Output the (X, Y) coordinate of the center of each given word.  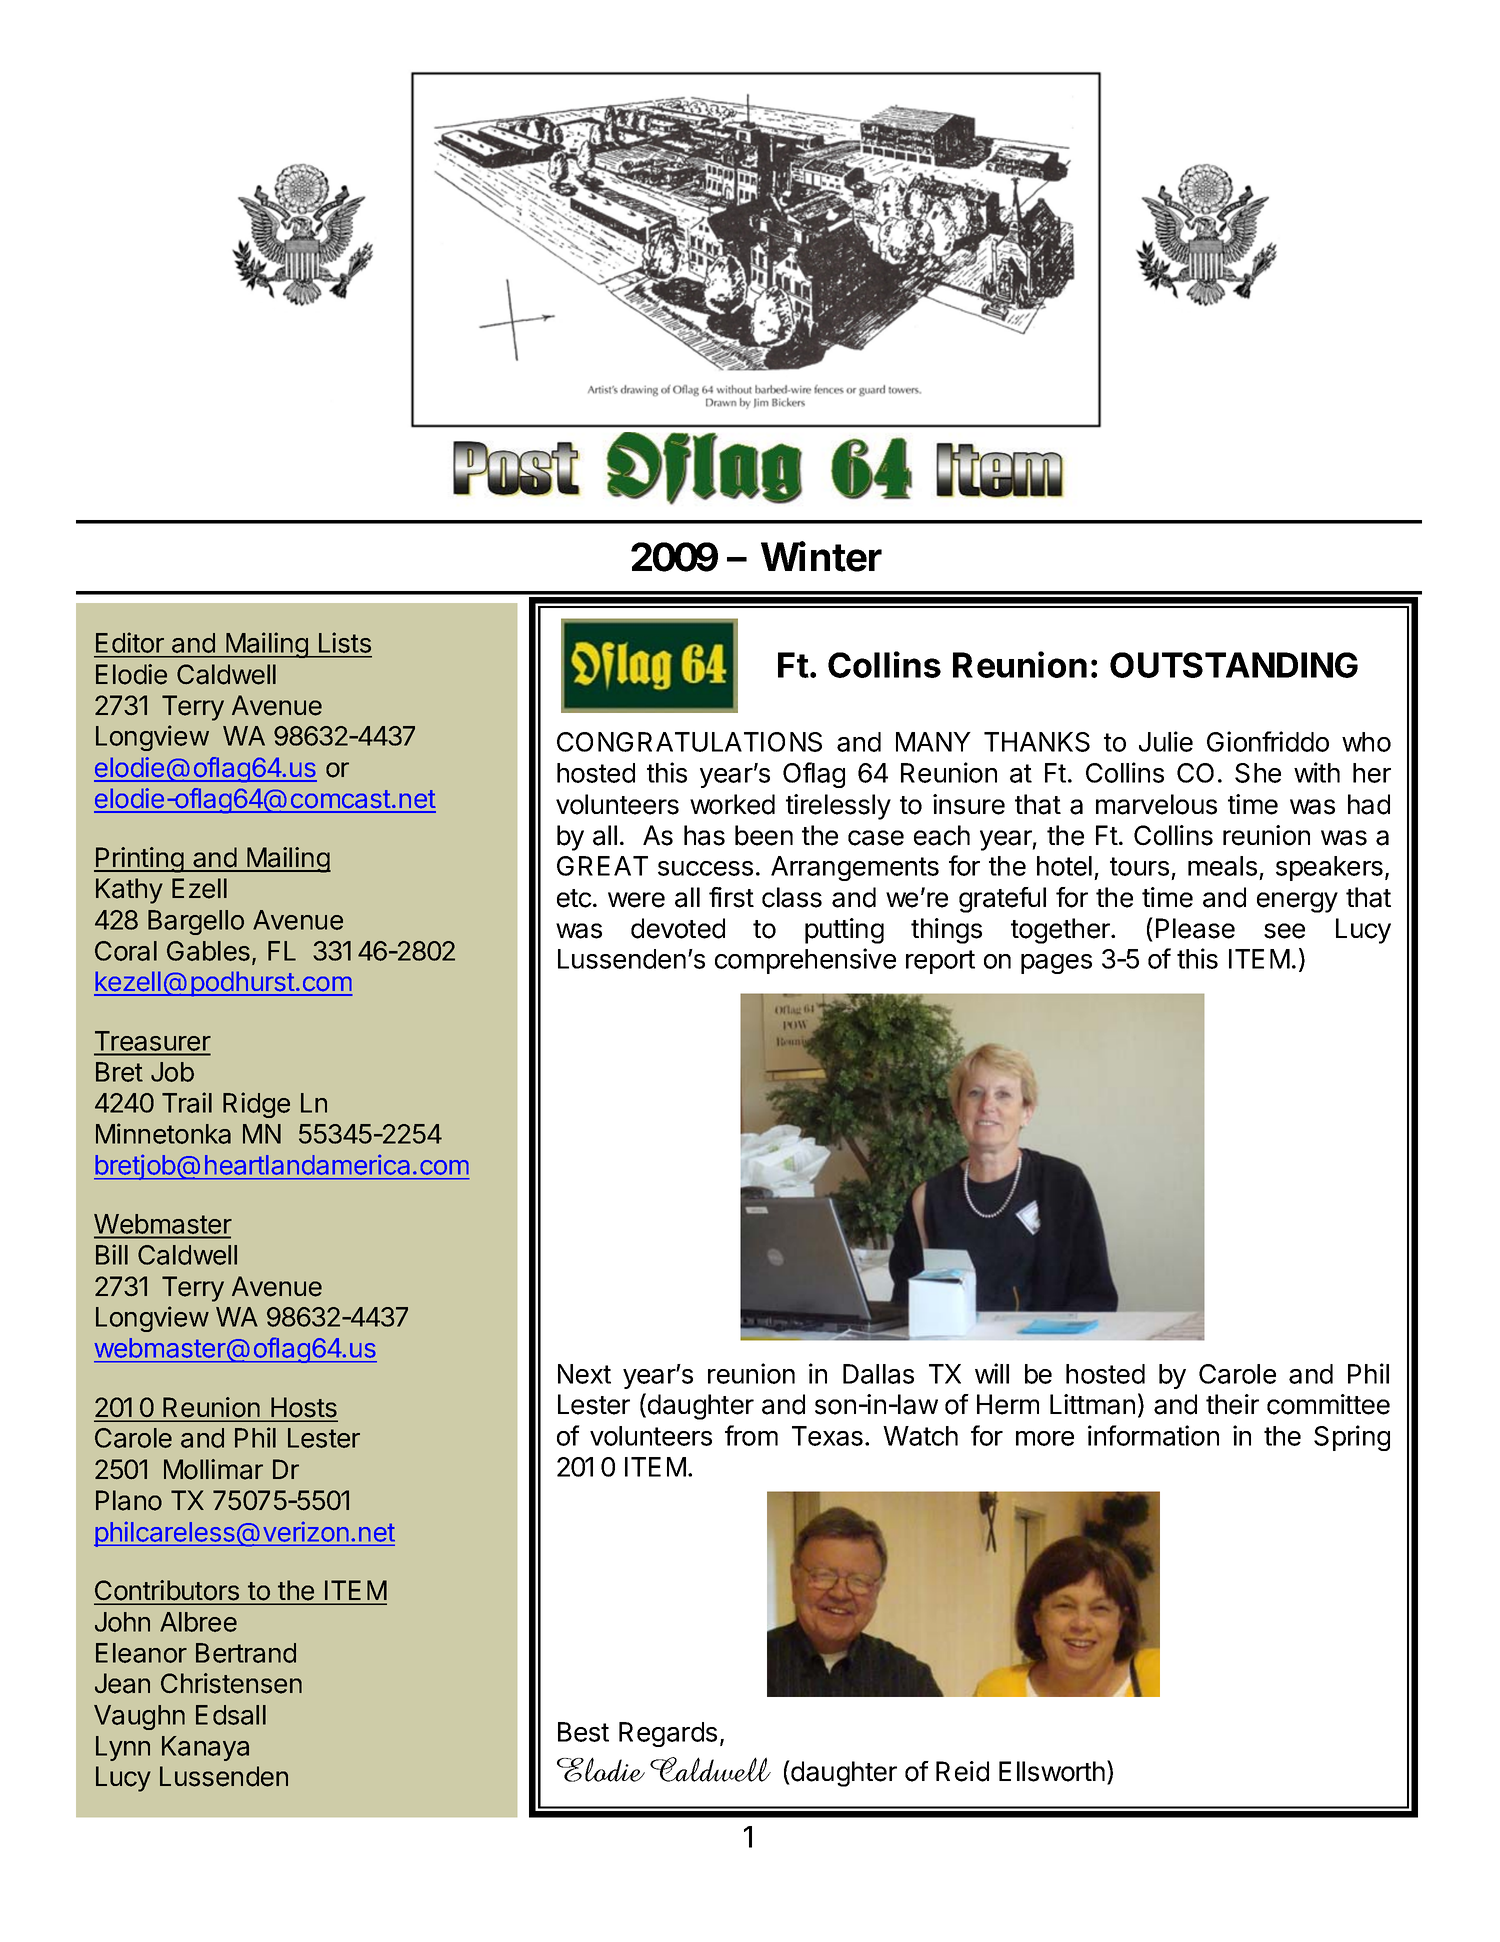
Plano (129, 1500)
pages (1056, 964)
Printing (139, 860)
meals (1222, 866)
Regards (668, 1734)
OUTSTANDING (1234, 665)
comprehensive (805, 961)
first (731, 897)
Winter (821, 556)
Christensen (231, 1683)
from (751, 1435)
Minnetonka (163, 1133)
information (1153, 1435)
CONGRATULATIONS (689, 742)
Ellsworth (1052, 1771)
